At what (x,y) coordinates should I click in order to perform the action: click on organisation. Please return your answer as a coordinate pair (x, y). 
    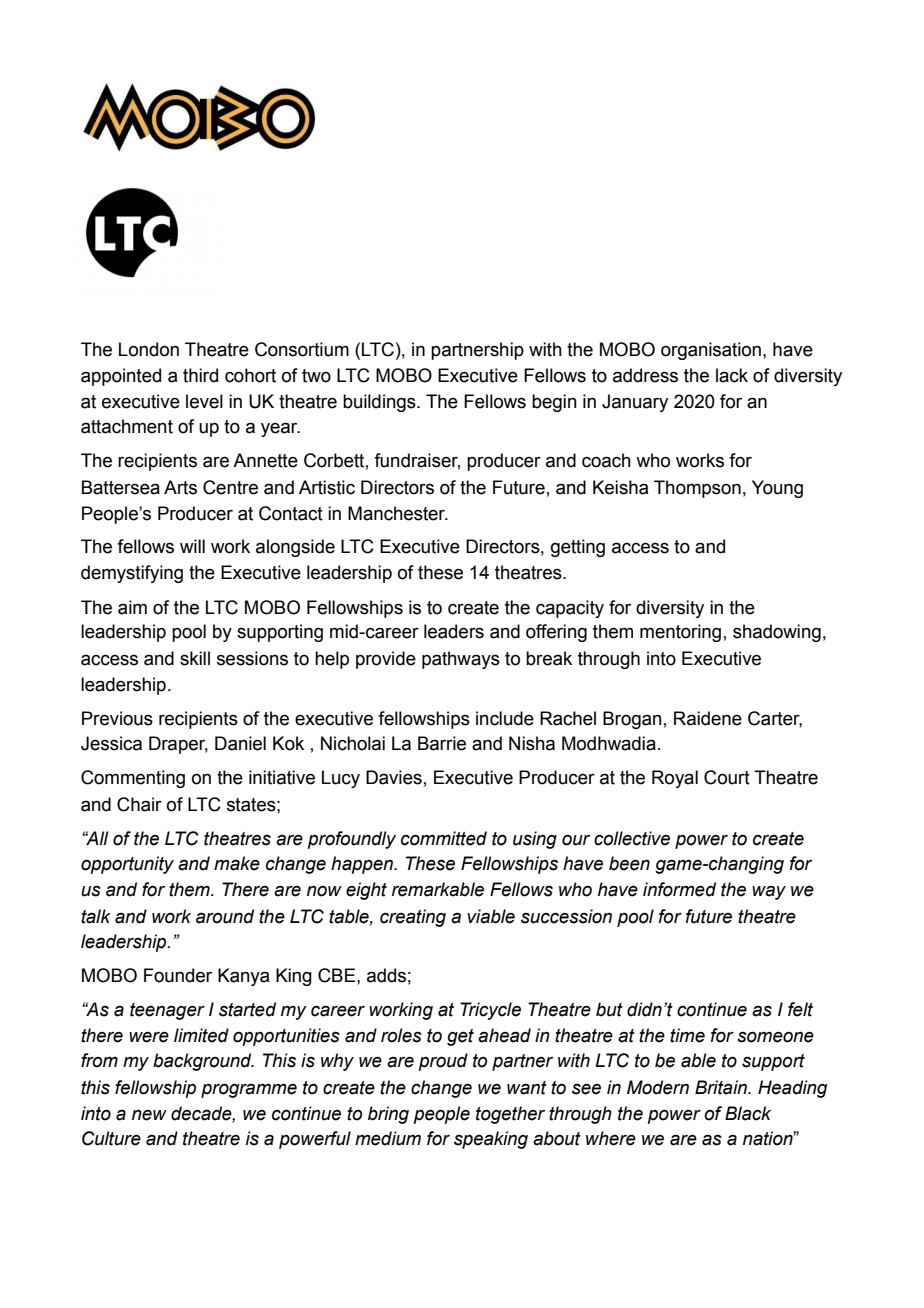
    Looking at the image, I should click on (711, 351).
